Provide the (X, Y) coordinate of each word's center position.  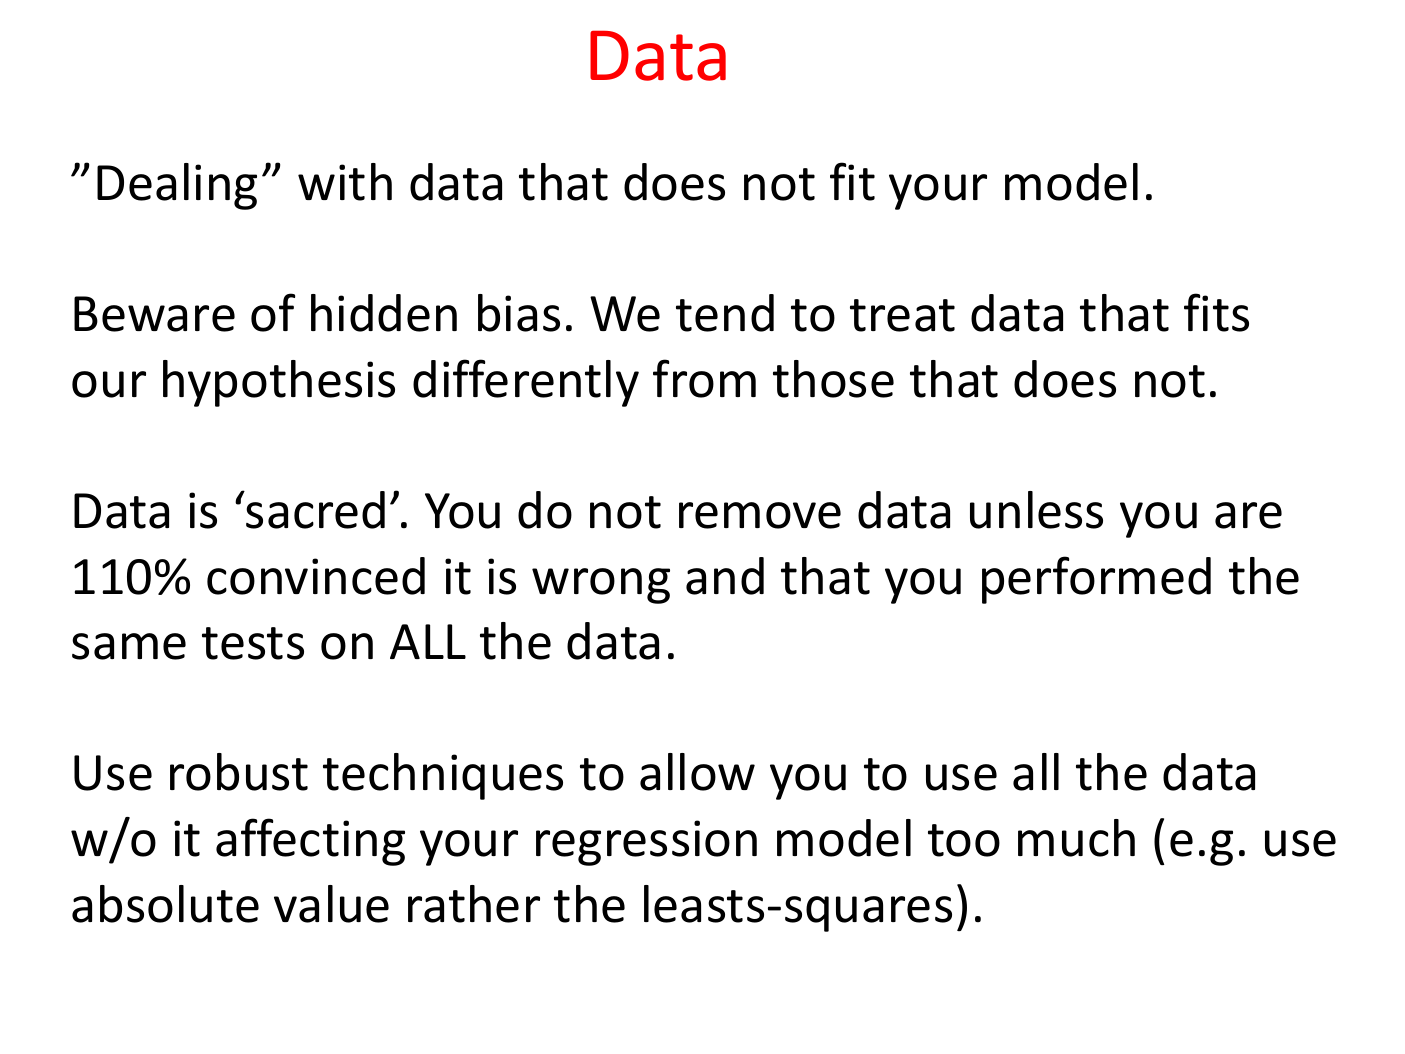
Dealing (177, 186)
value (331, 904)
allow (697, 772)
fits (1216, 312)
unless (1036, 510)
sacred (315, 510)
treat (902, 315)
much (1076, 838)
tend (725, 313)
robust (239, 772)
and (725, 576)
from (704, 378)
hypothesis (279, 383)
